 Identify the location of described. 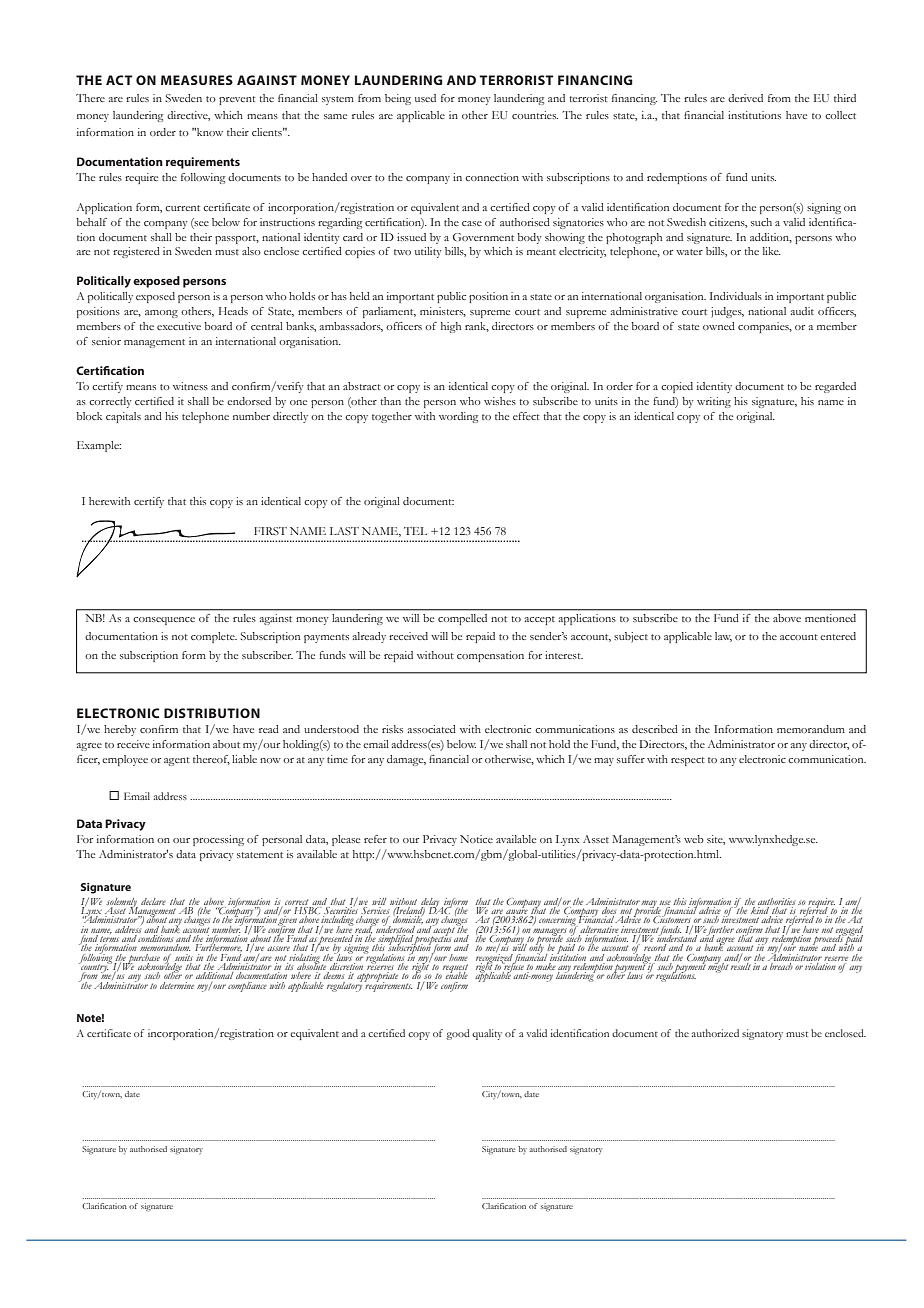
(655, 729).
